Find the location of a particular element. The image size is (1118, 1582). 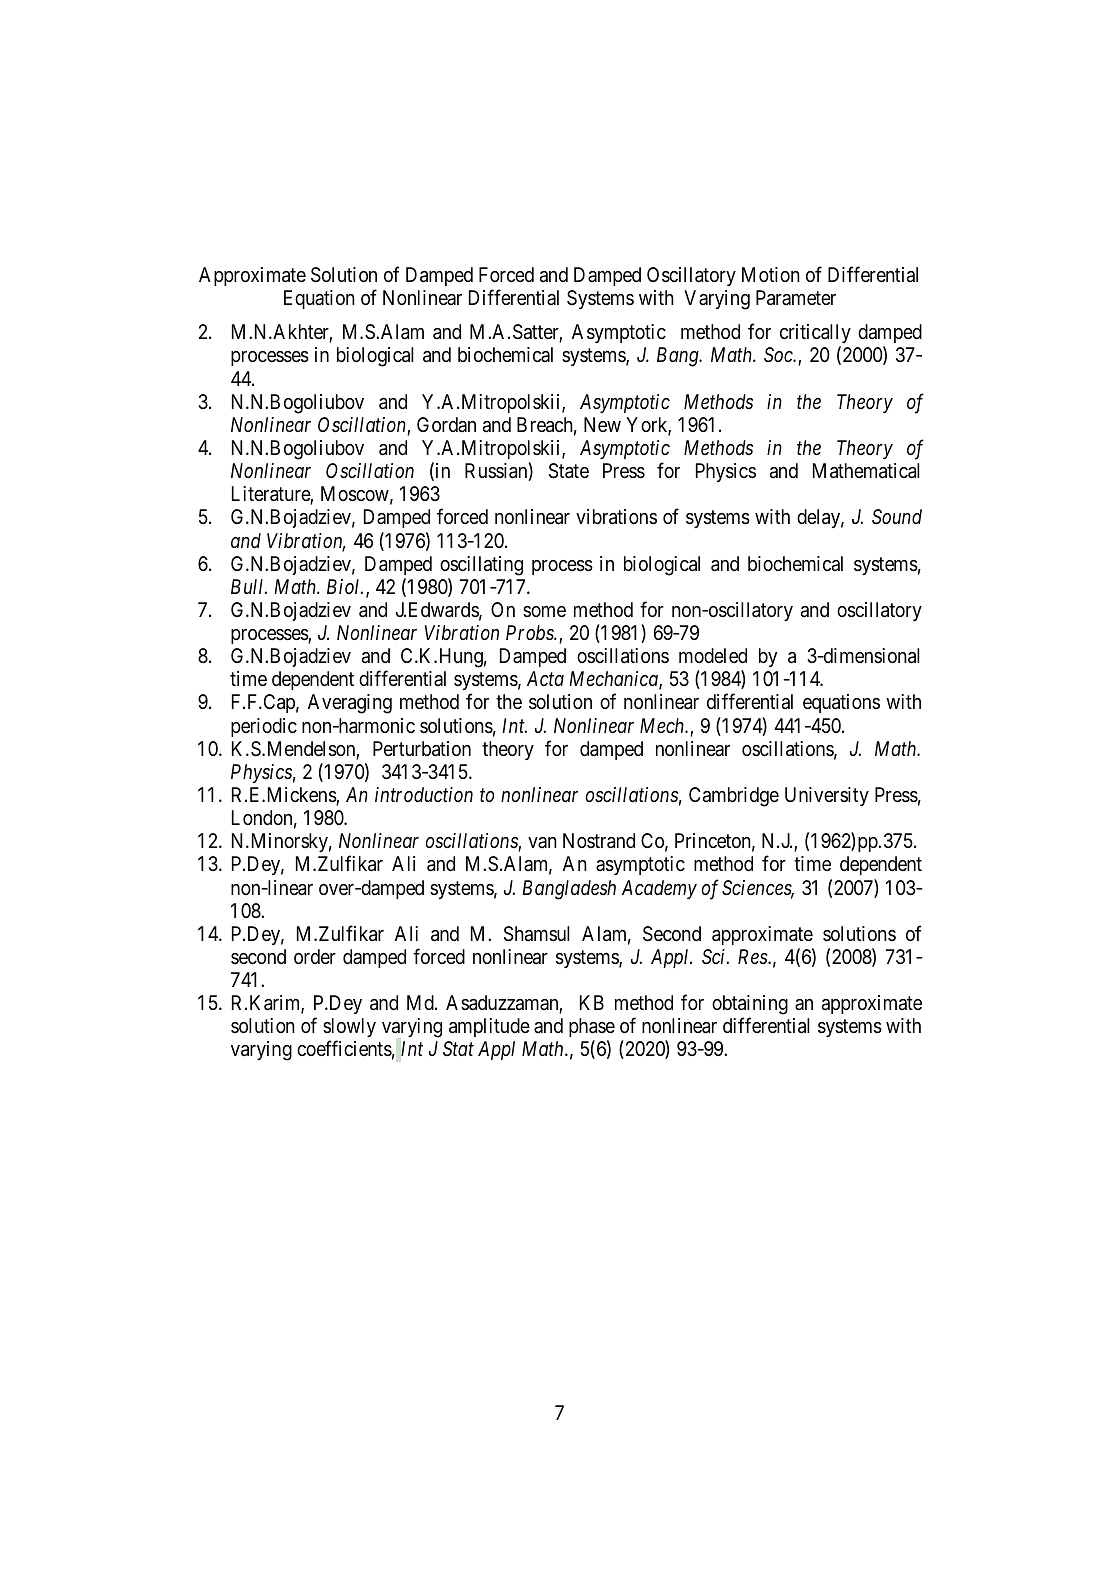

slowly is located at coordinates (349, 1029).
